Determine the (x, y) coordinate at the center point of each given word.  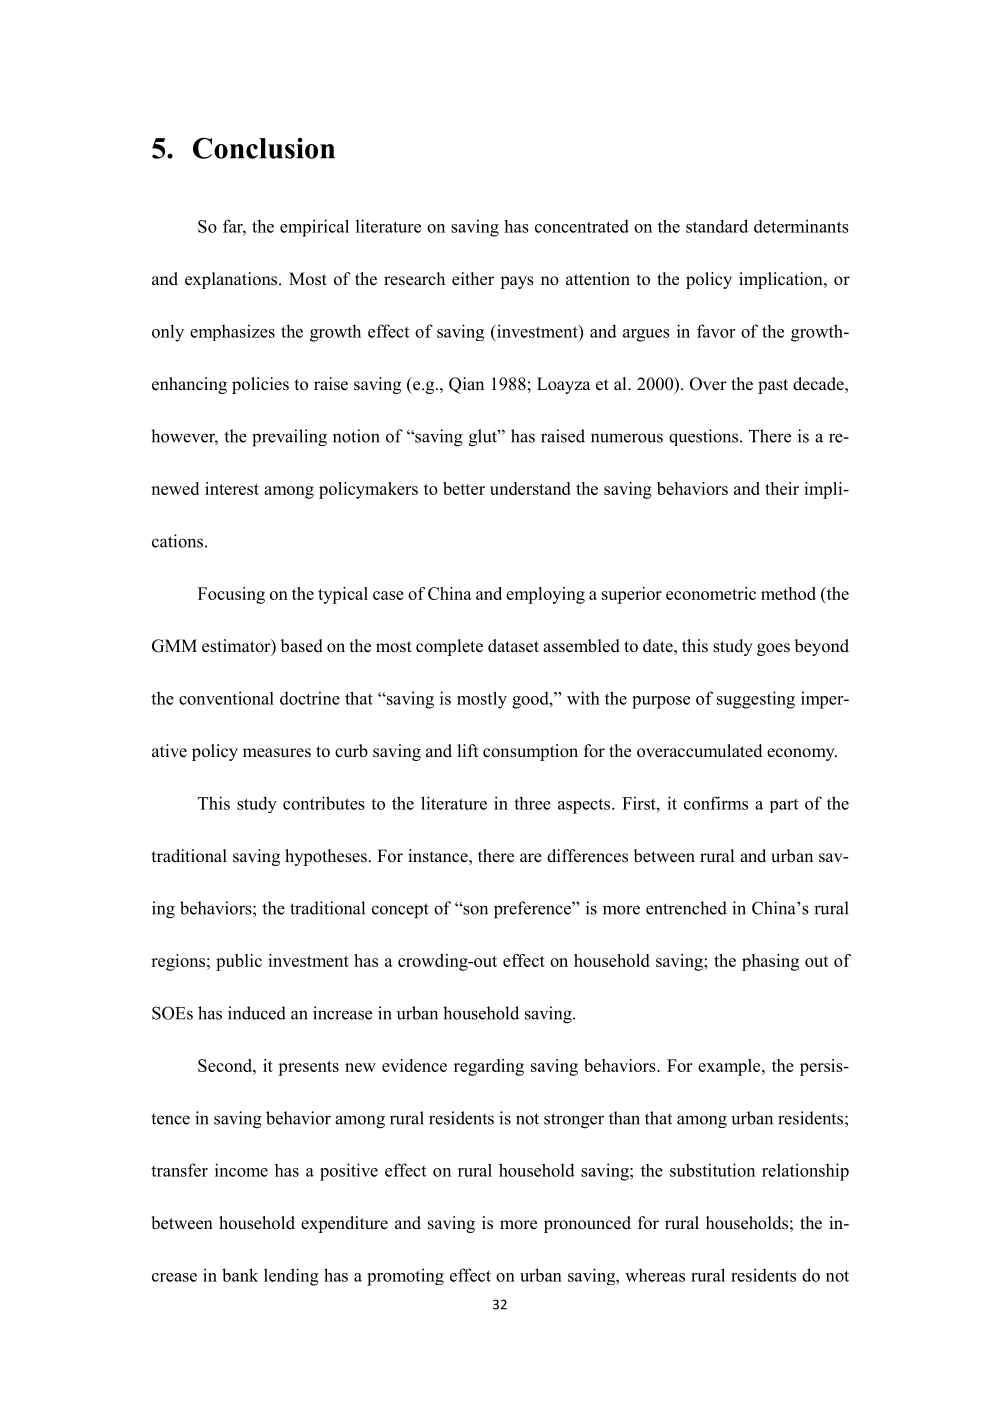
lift (467, 750)
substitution (712, 1170)
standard (717, 226)
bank (240, 1275)
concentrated (582, 226)
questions (705, 437)
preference (533, 910)
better (464, 488)
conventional (226, 698)
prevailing (289, 438)
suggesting (756, 700)
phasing (770, 962)
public (239, 962)
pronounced (587, 1224)
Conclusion (264, 148)
